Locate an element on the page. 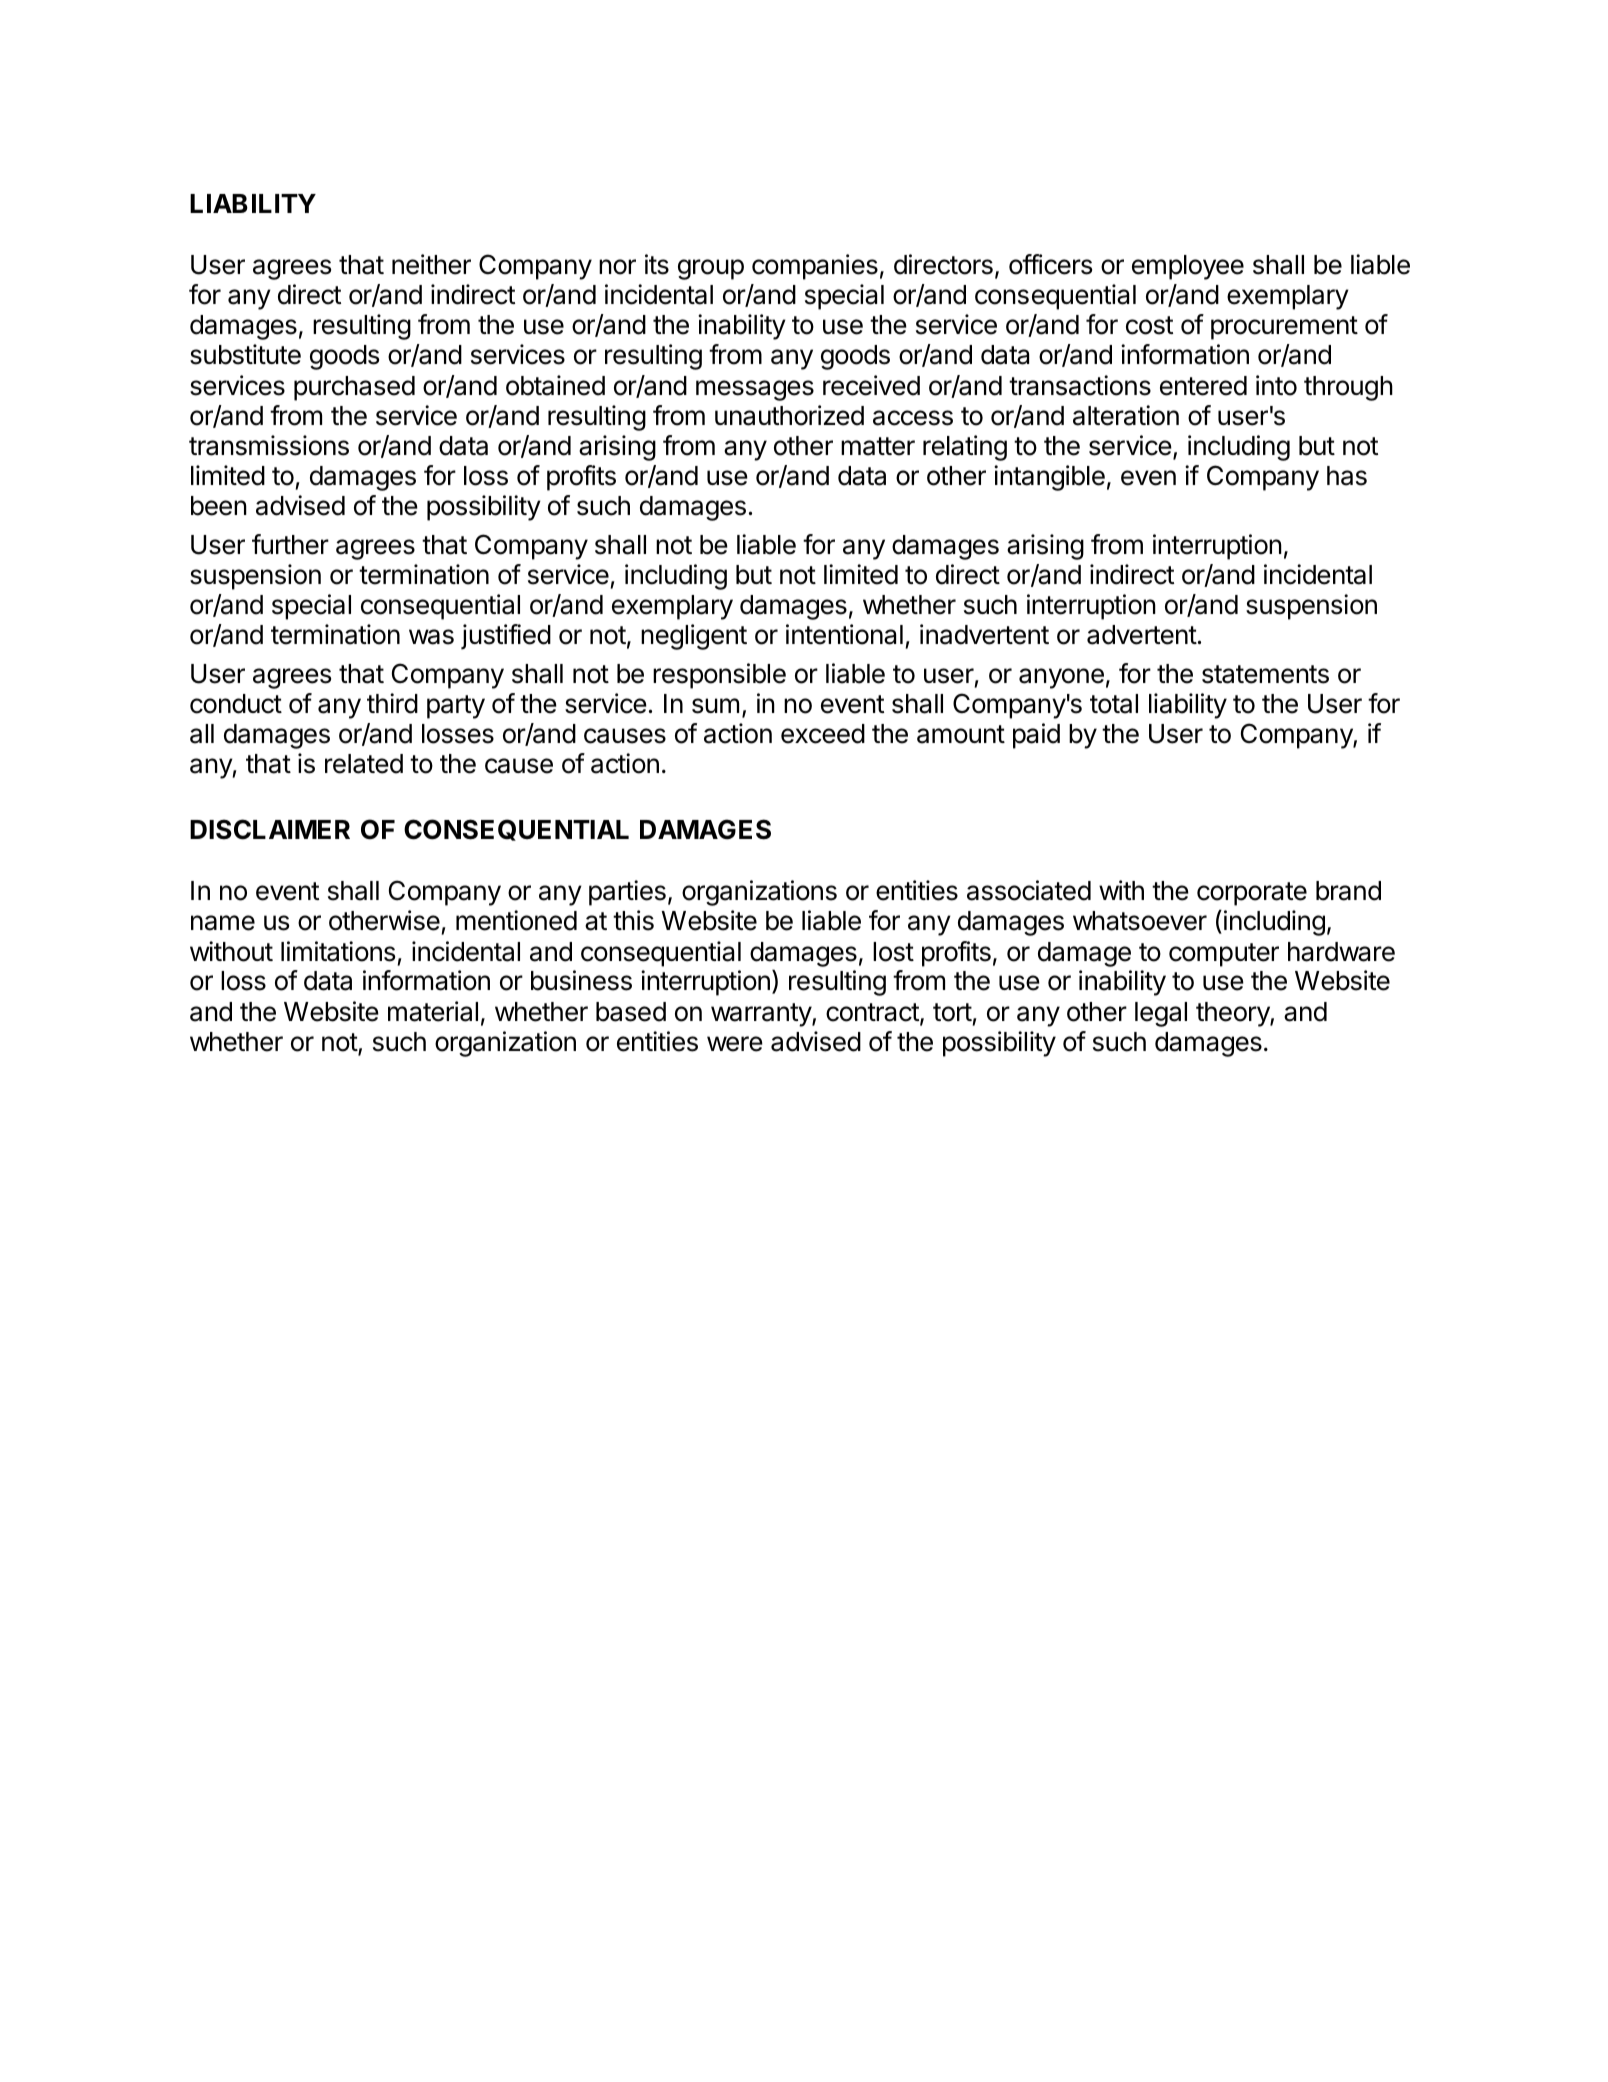 The height and width of the page is (2082, 1608). companies is located at coordinates (815, 267).
